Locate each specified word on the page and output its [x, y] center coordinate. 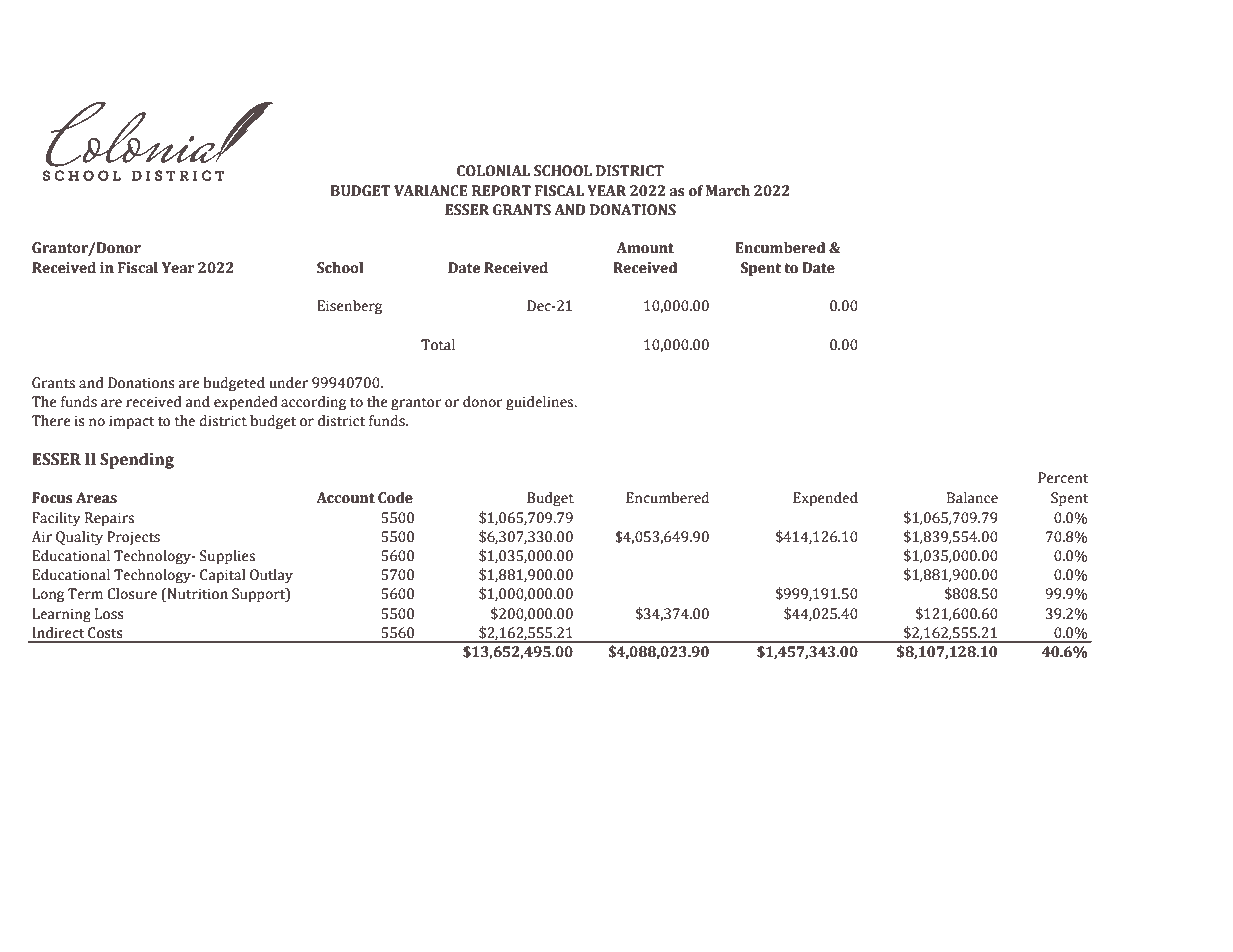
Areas [96, 498]
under [288, 383]
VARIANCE [431, 191]
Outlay [271, 576]
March [728, 191]
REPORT [501, 191]
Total [438, 345]
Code [395, 498]
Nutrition [196, 595]
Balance [972, 498]
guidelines [541, 403]
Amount [645, 248]
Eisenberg [349, 307]
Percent [1063, 478]
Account [345, 498]
